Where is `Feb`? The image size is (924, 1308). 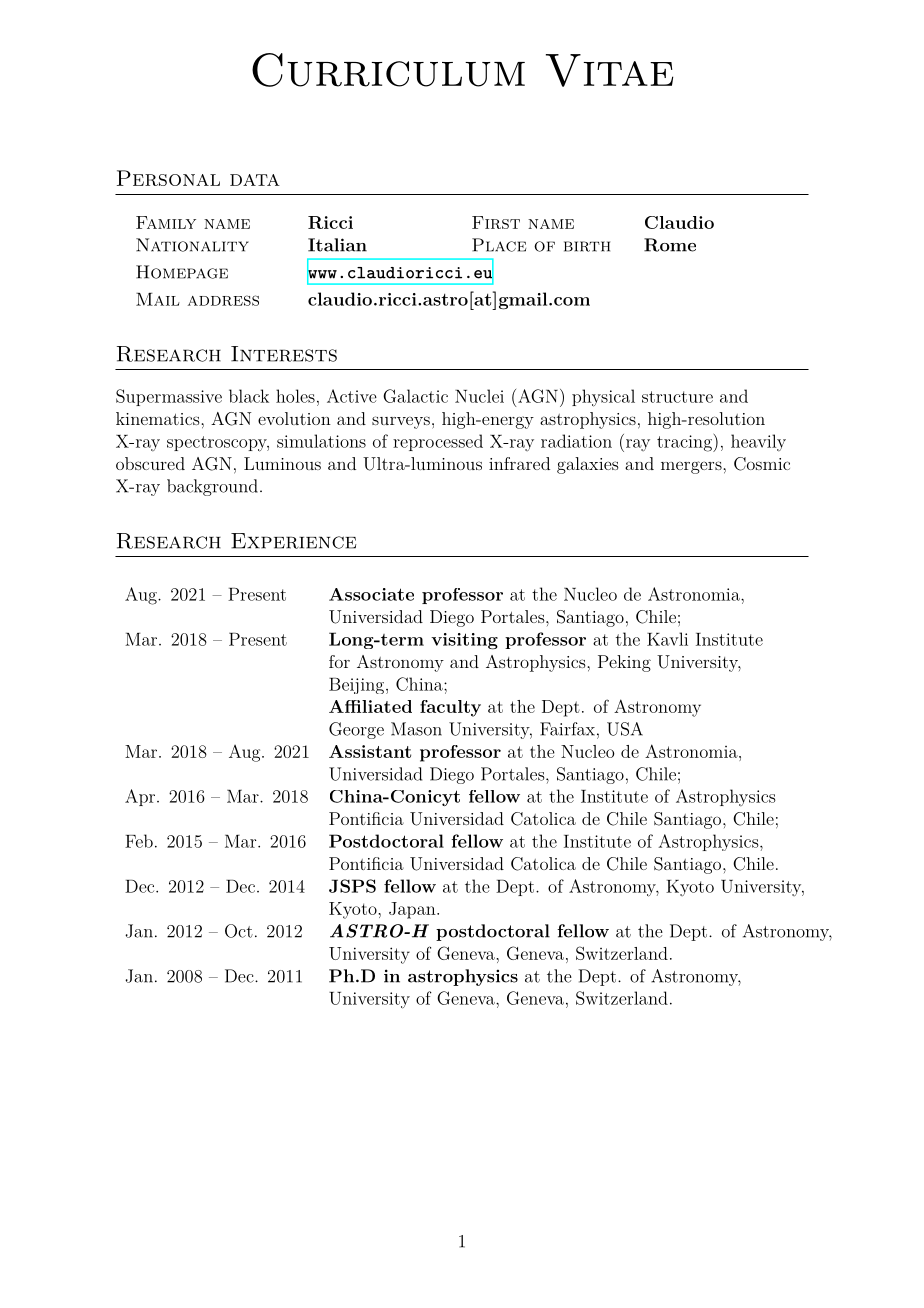
Feb is located at coordinates (139, 841).
